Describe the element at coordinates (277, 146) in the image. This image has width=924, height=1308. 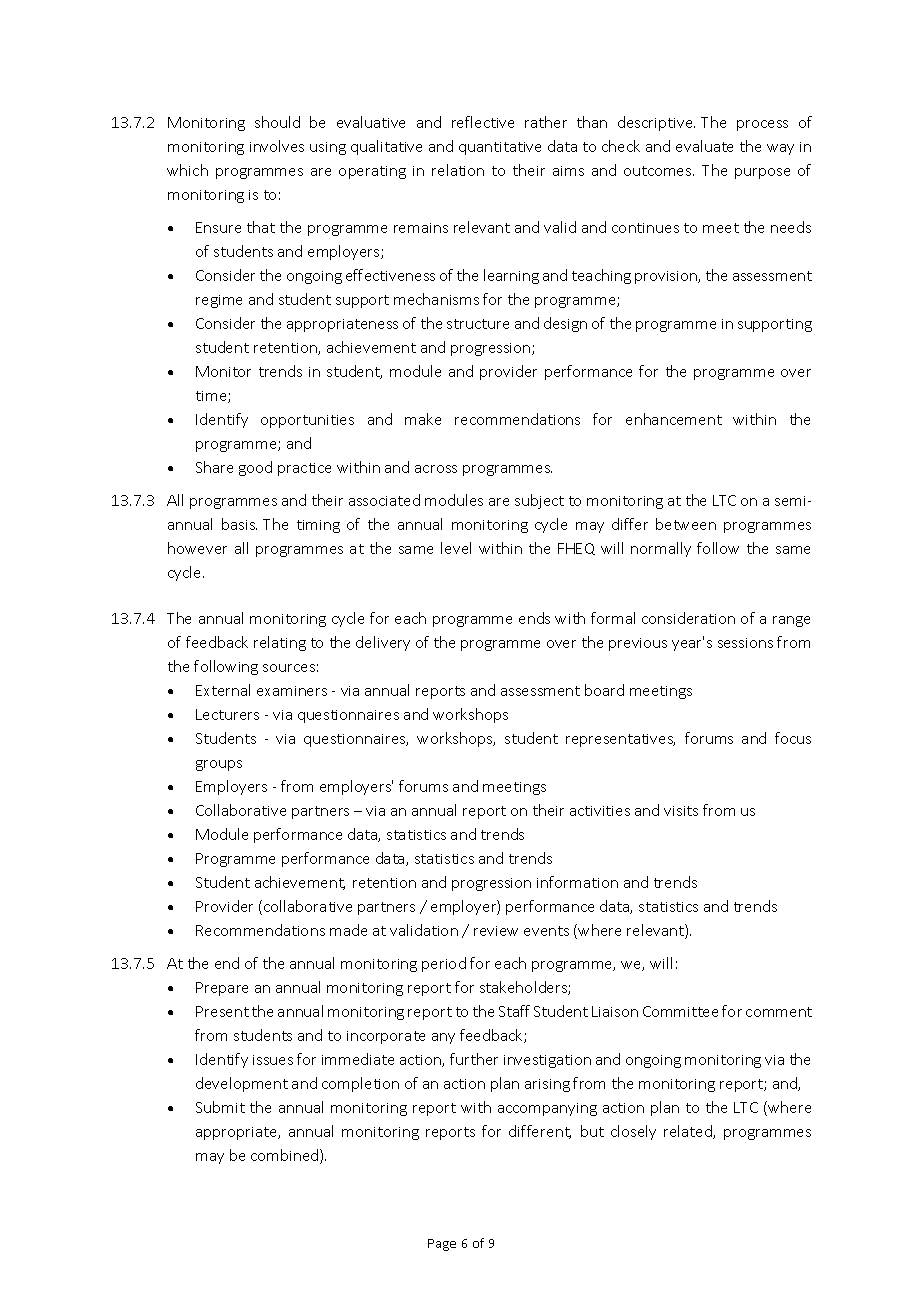
I see `involves` at that location.
